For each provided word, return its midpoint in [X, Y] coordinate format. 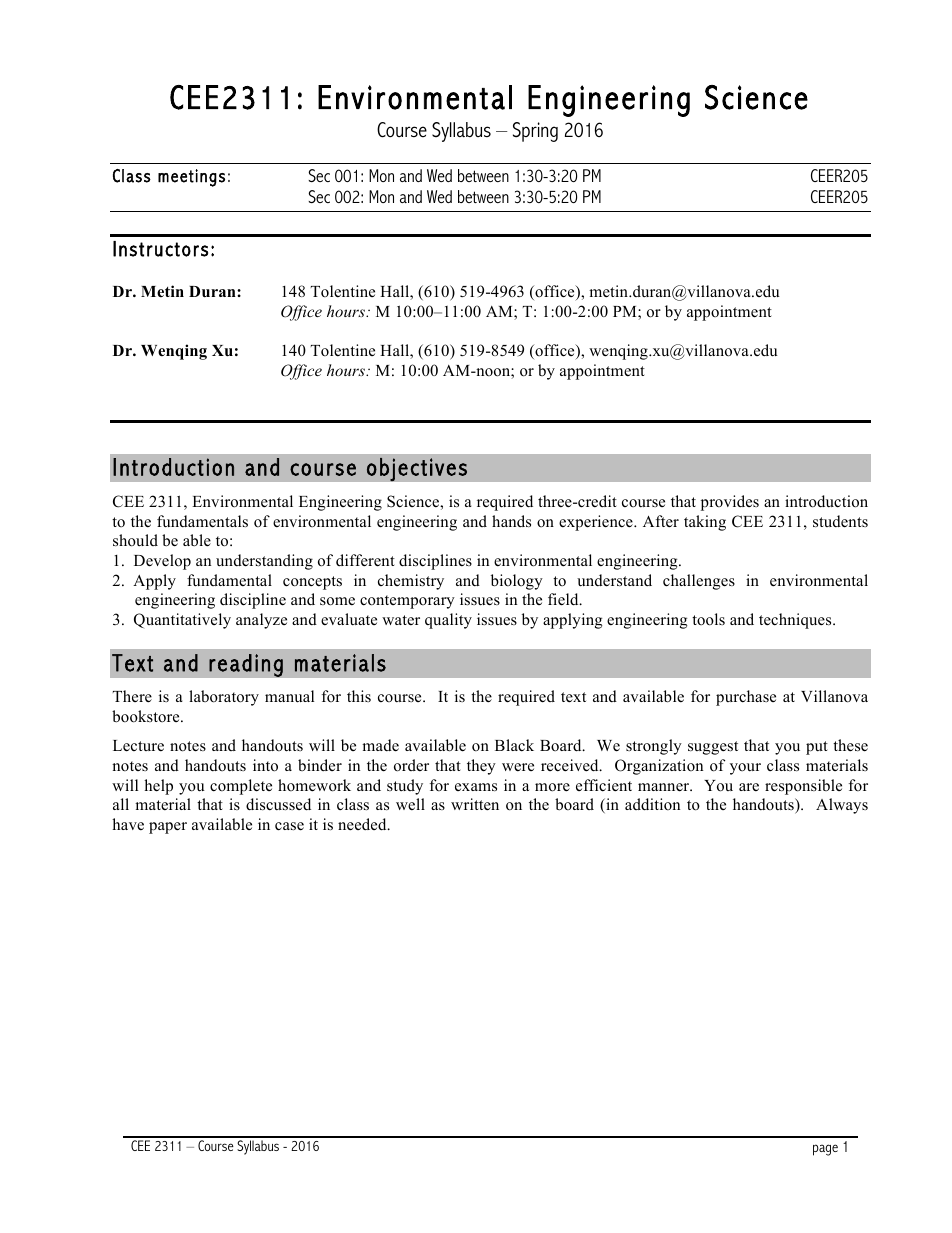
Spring [535, 132]
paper [168, 828]
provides [730, 503]
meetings [191, 178]
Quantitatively [182, 621]
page [825, 1150]
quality [448, 621]
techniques [796, 621]
